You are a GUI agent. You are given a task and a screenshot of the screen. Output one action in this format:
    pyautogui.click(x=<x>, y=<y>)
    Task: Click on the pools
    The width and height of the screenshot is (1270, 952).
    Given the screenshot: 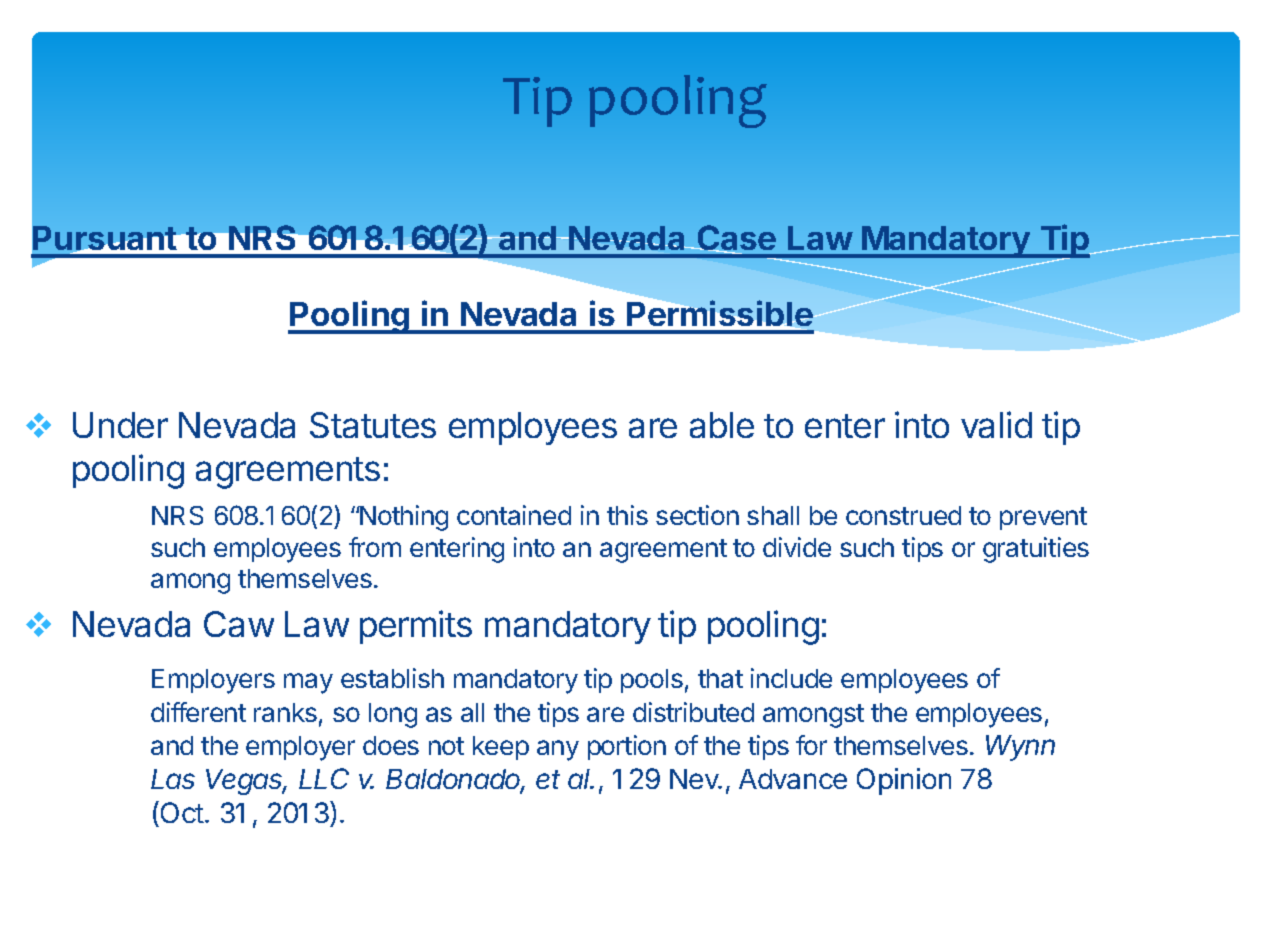 What is the action you would take?
    pyautogui.click(x=652, y=681)
